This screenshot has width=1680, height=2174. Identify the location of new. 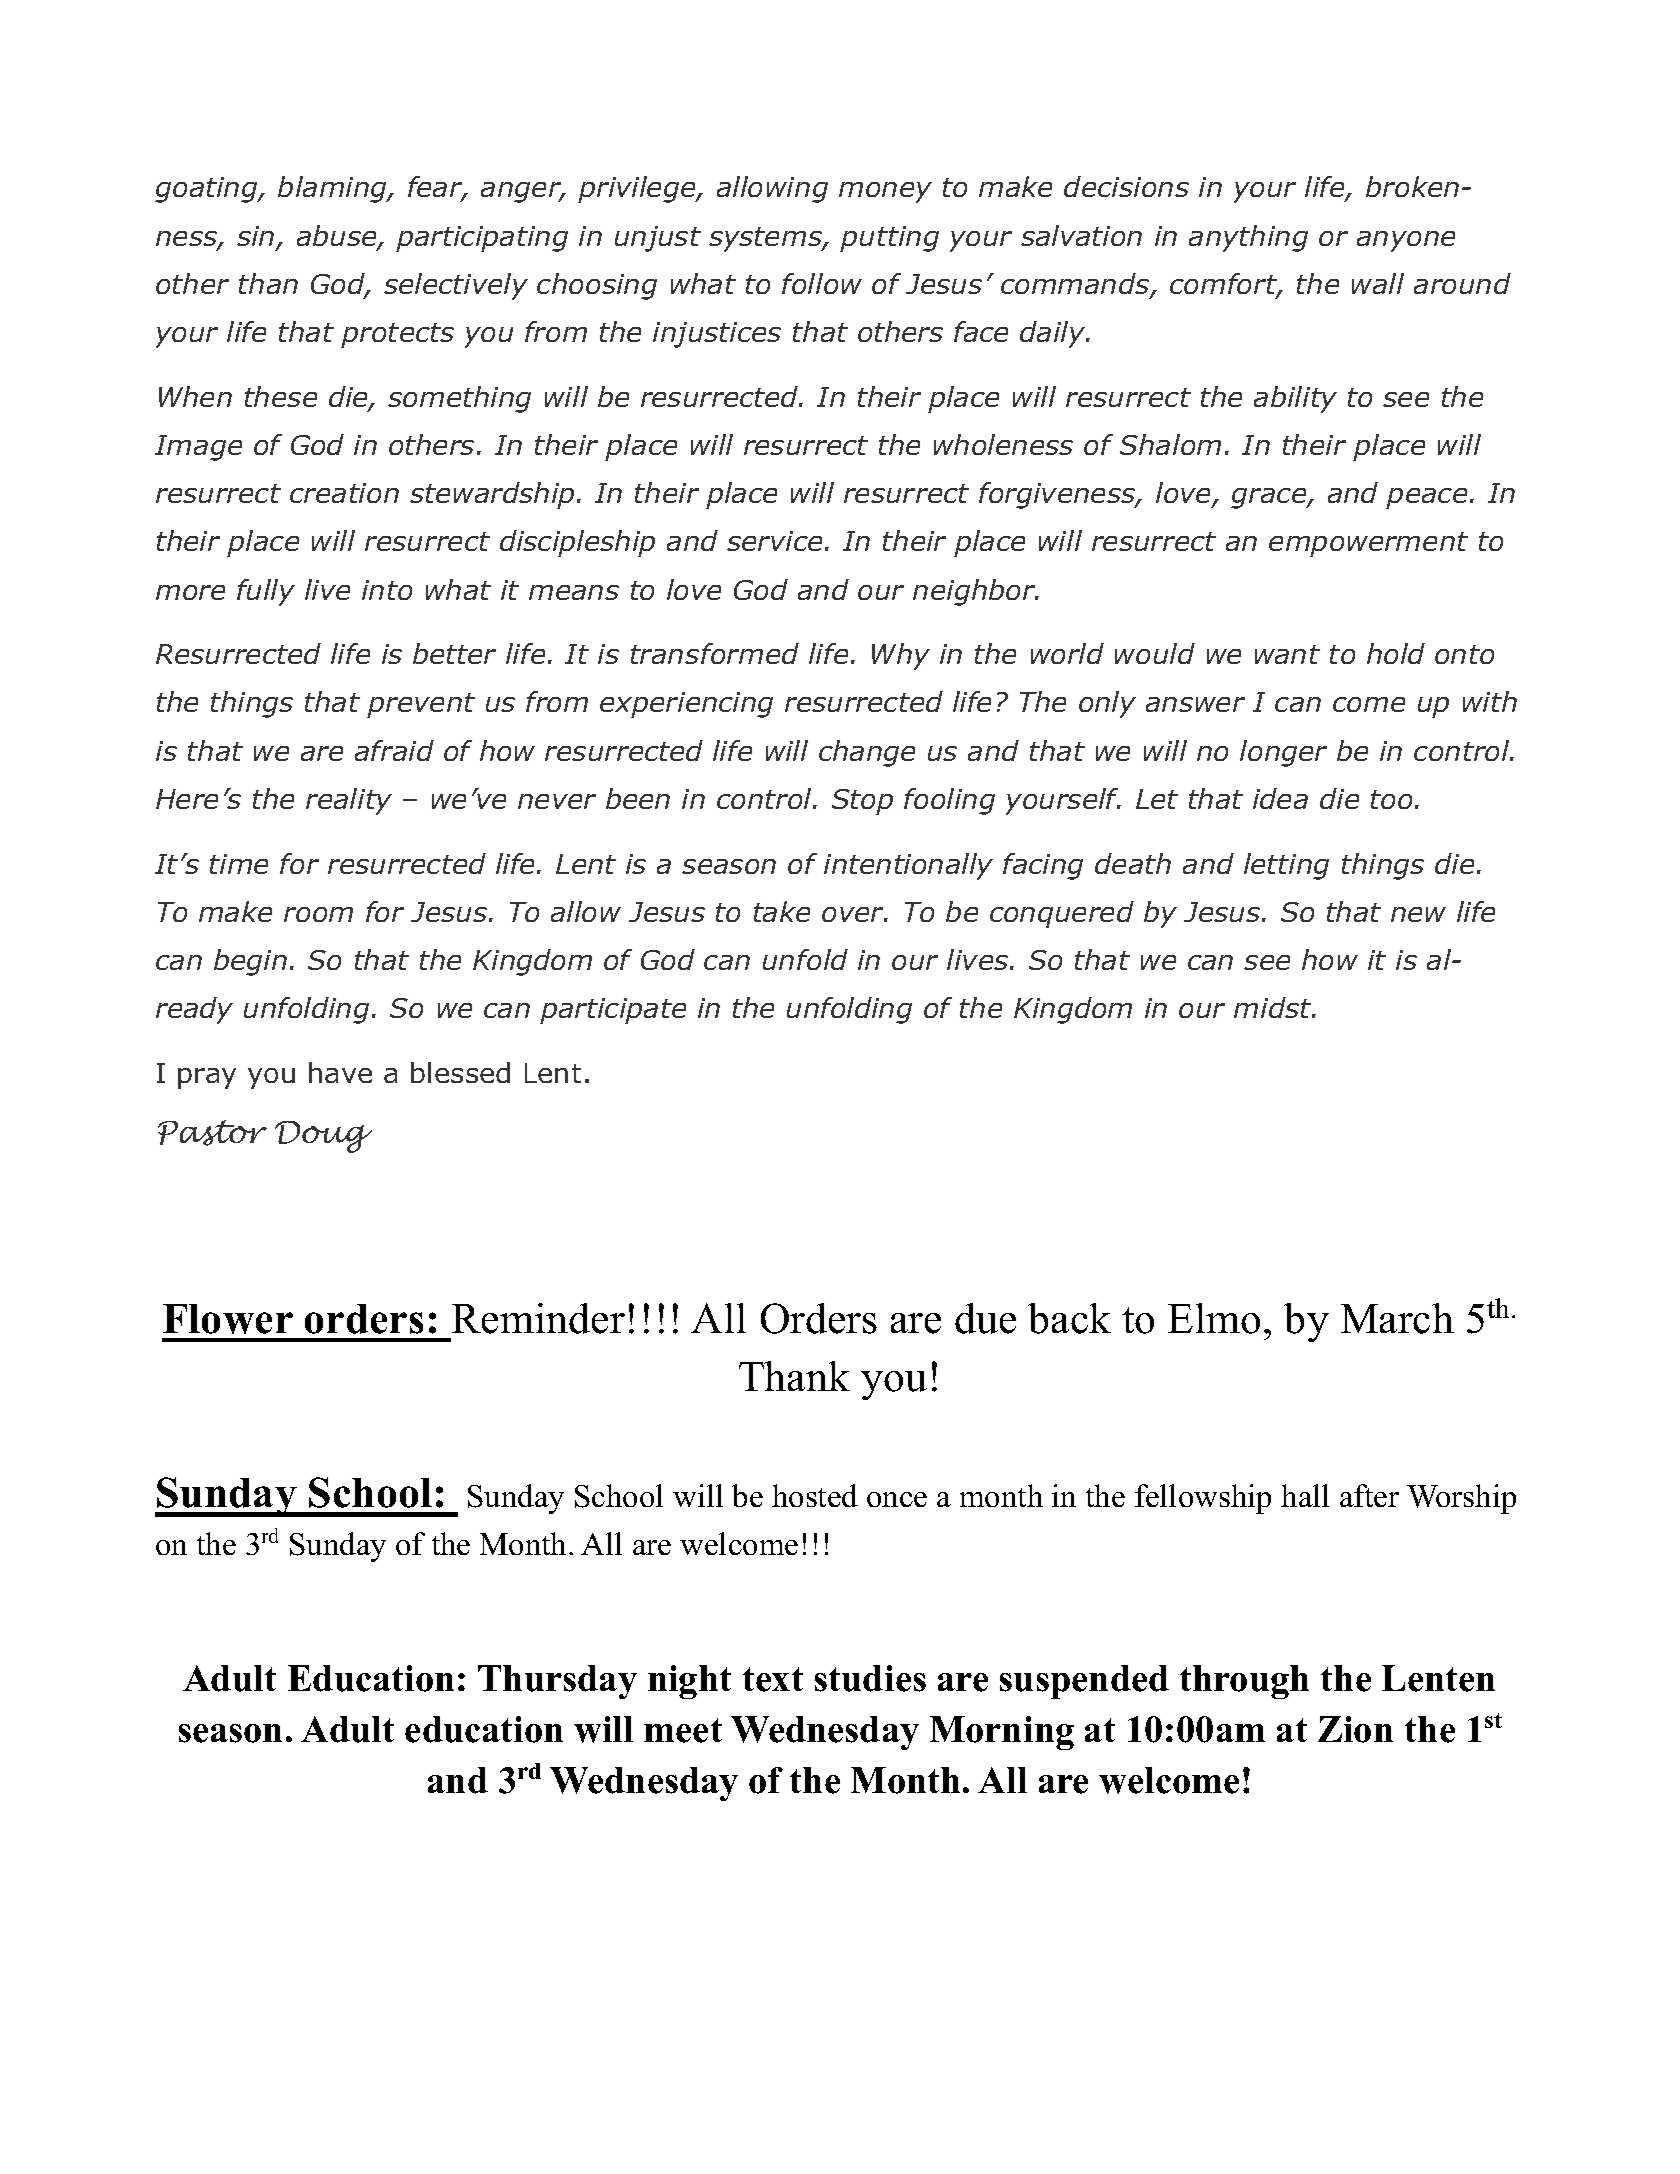
(1418, 914).
